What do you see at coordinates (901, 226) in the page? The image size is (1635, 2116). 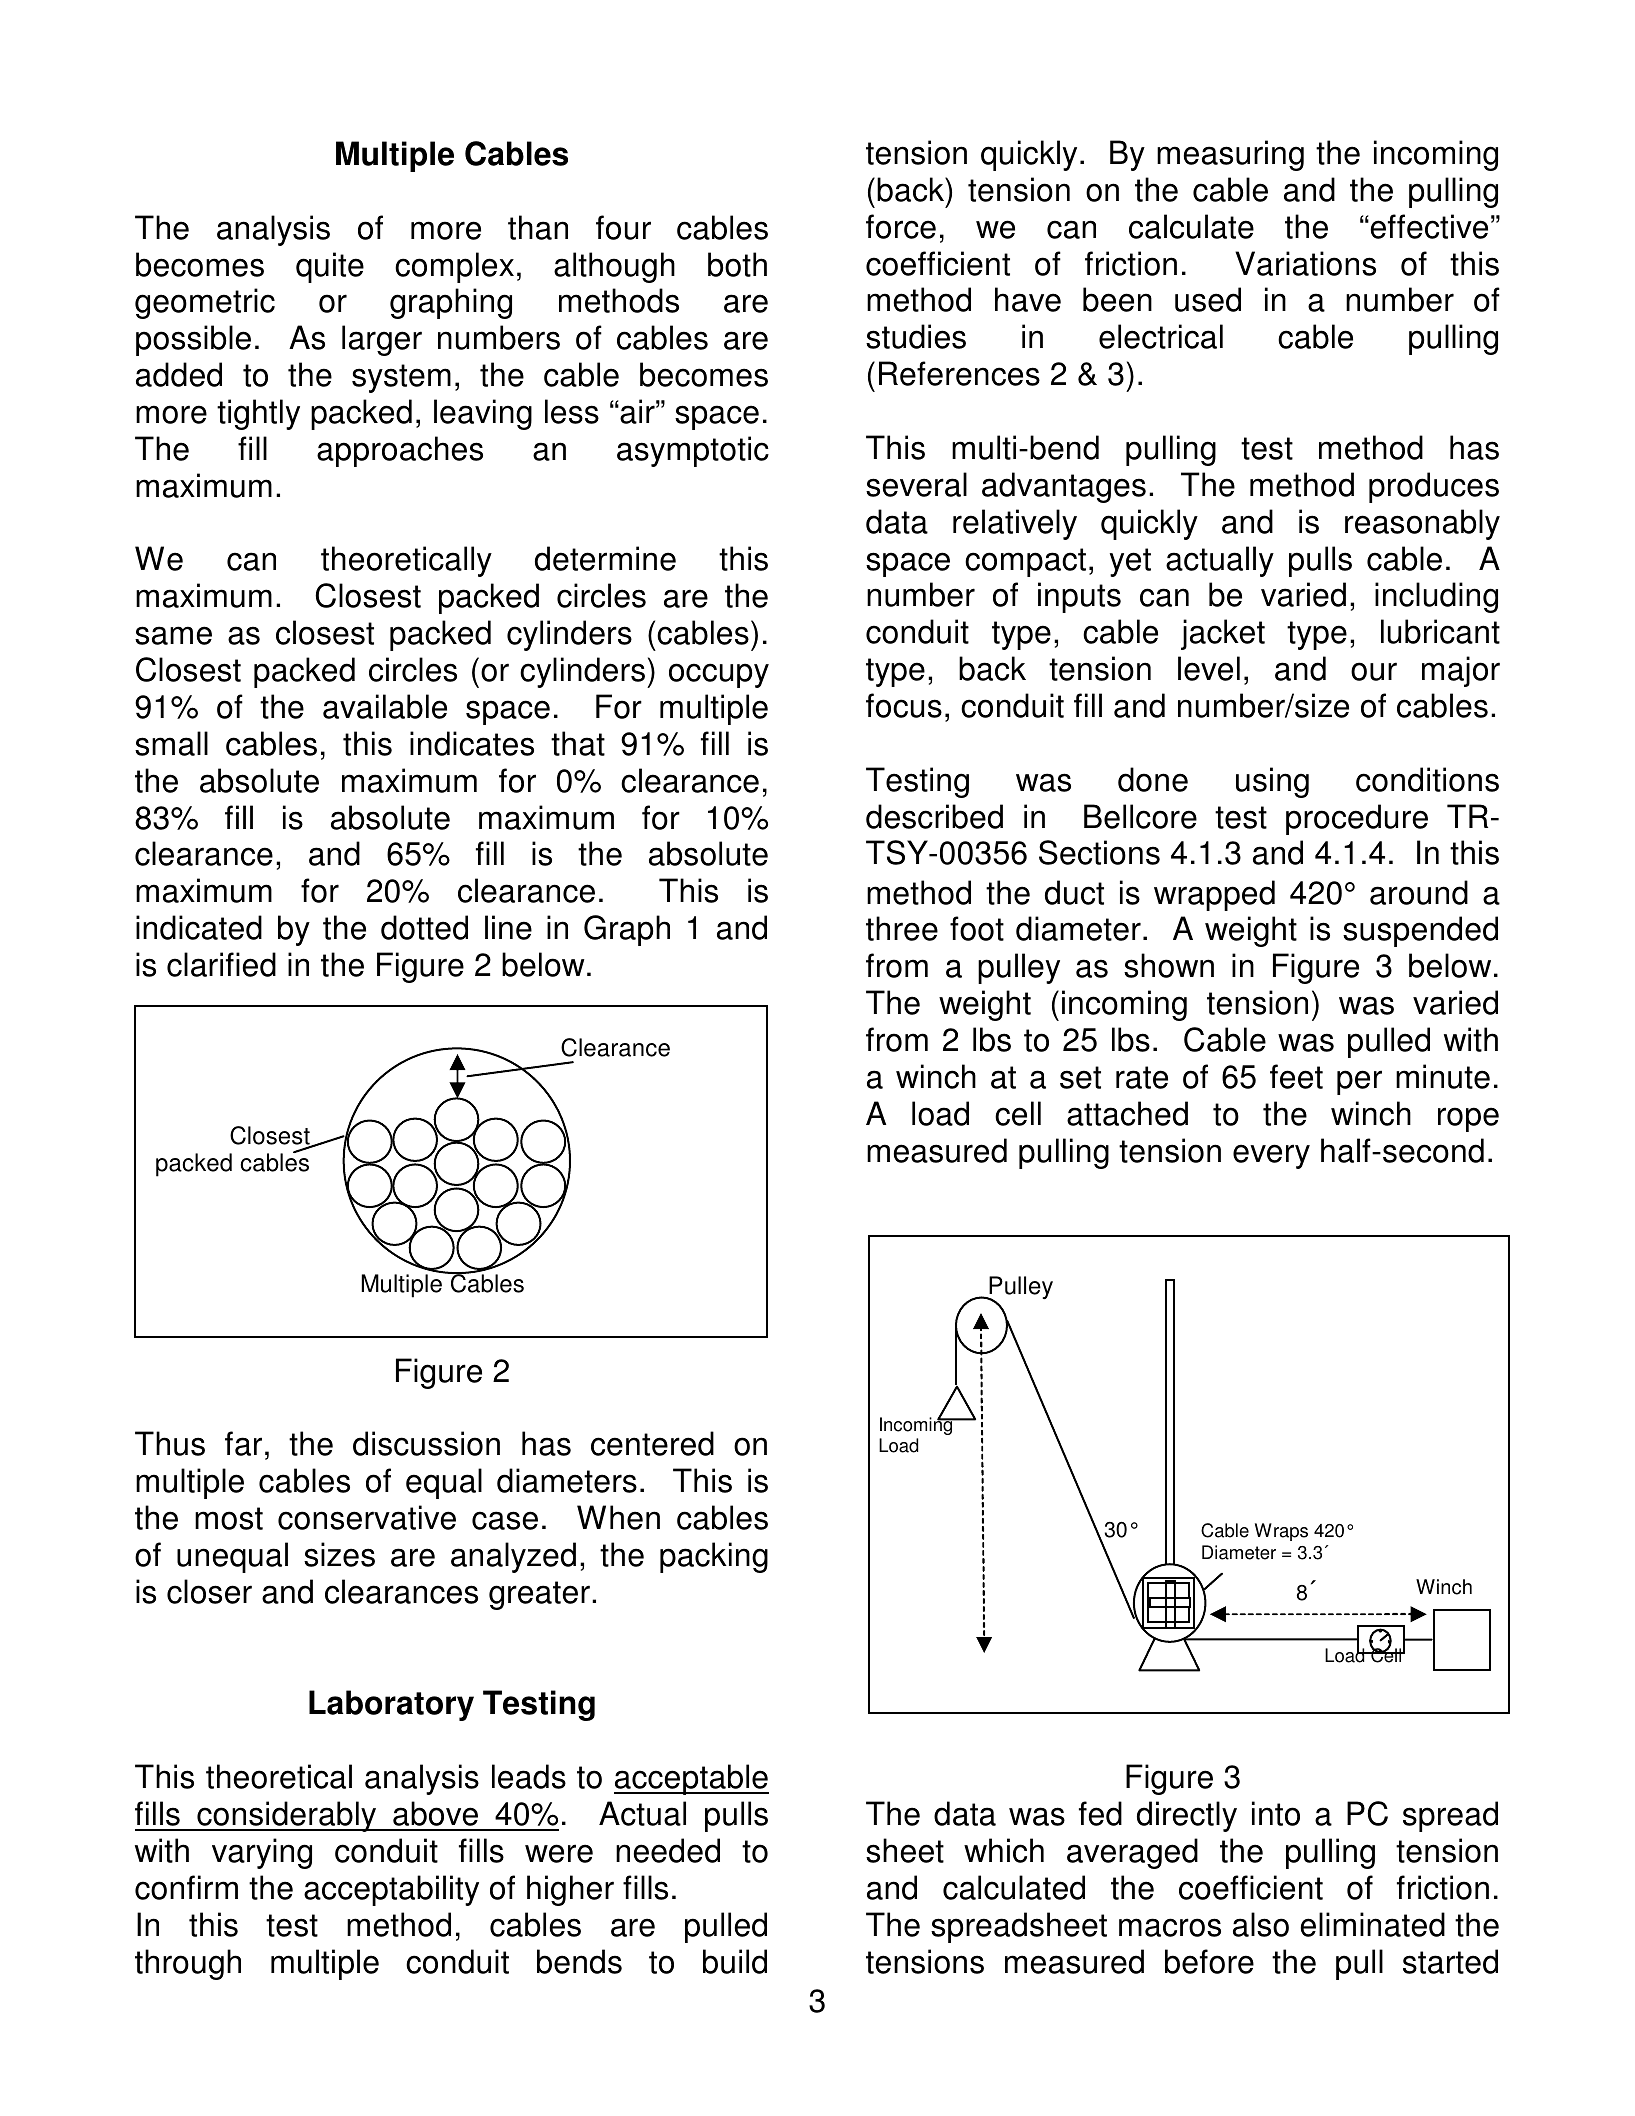 I see `force` at bounding box center [901, 226].
